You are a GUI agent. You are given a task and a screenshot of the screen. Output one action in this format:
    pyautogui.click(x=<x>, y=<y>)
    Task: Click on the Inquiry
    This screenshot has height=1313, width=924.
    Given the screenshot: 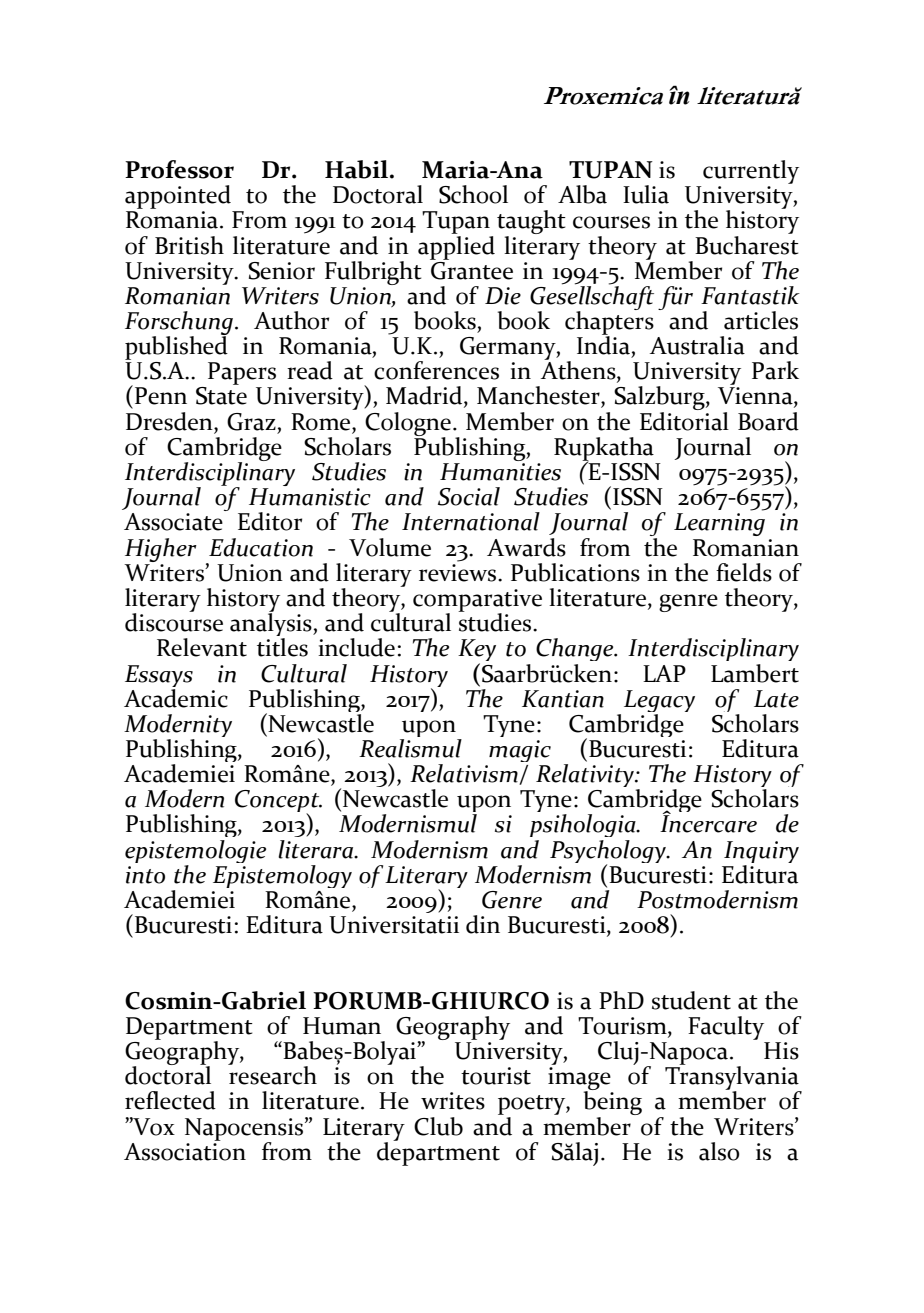 What is the action you would take?
    pyautogui.click(x=761, y=853)
